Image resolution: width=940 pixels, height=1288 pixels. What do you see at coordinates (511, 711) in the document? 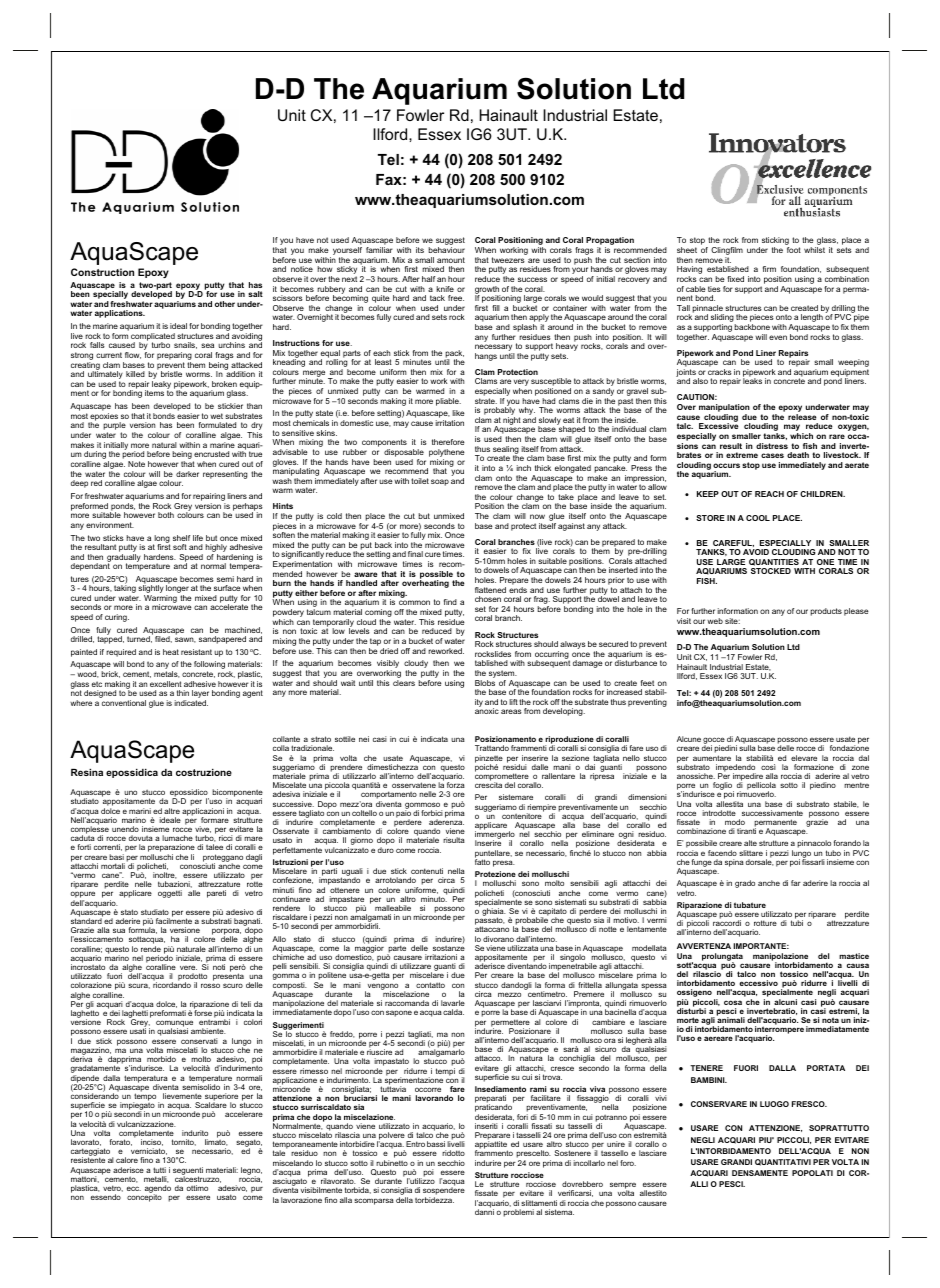
I see `areas` at bounding box center [511, 711].
